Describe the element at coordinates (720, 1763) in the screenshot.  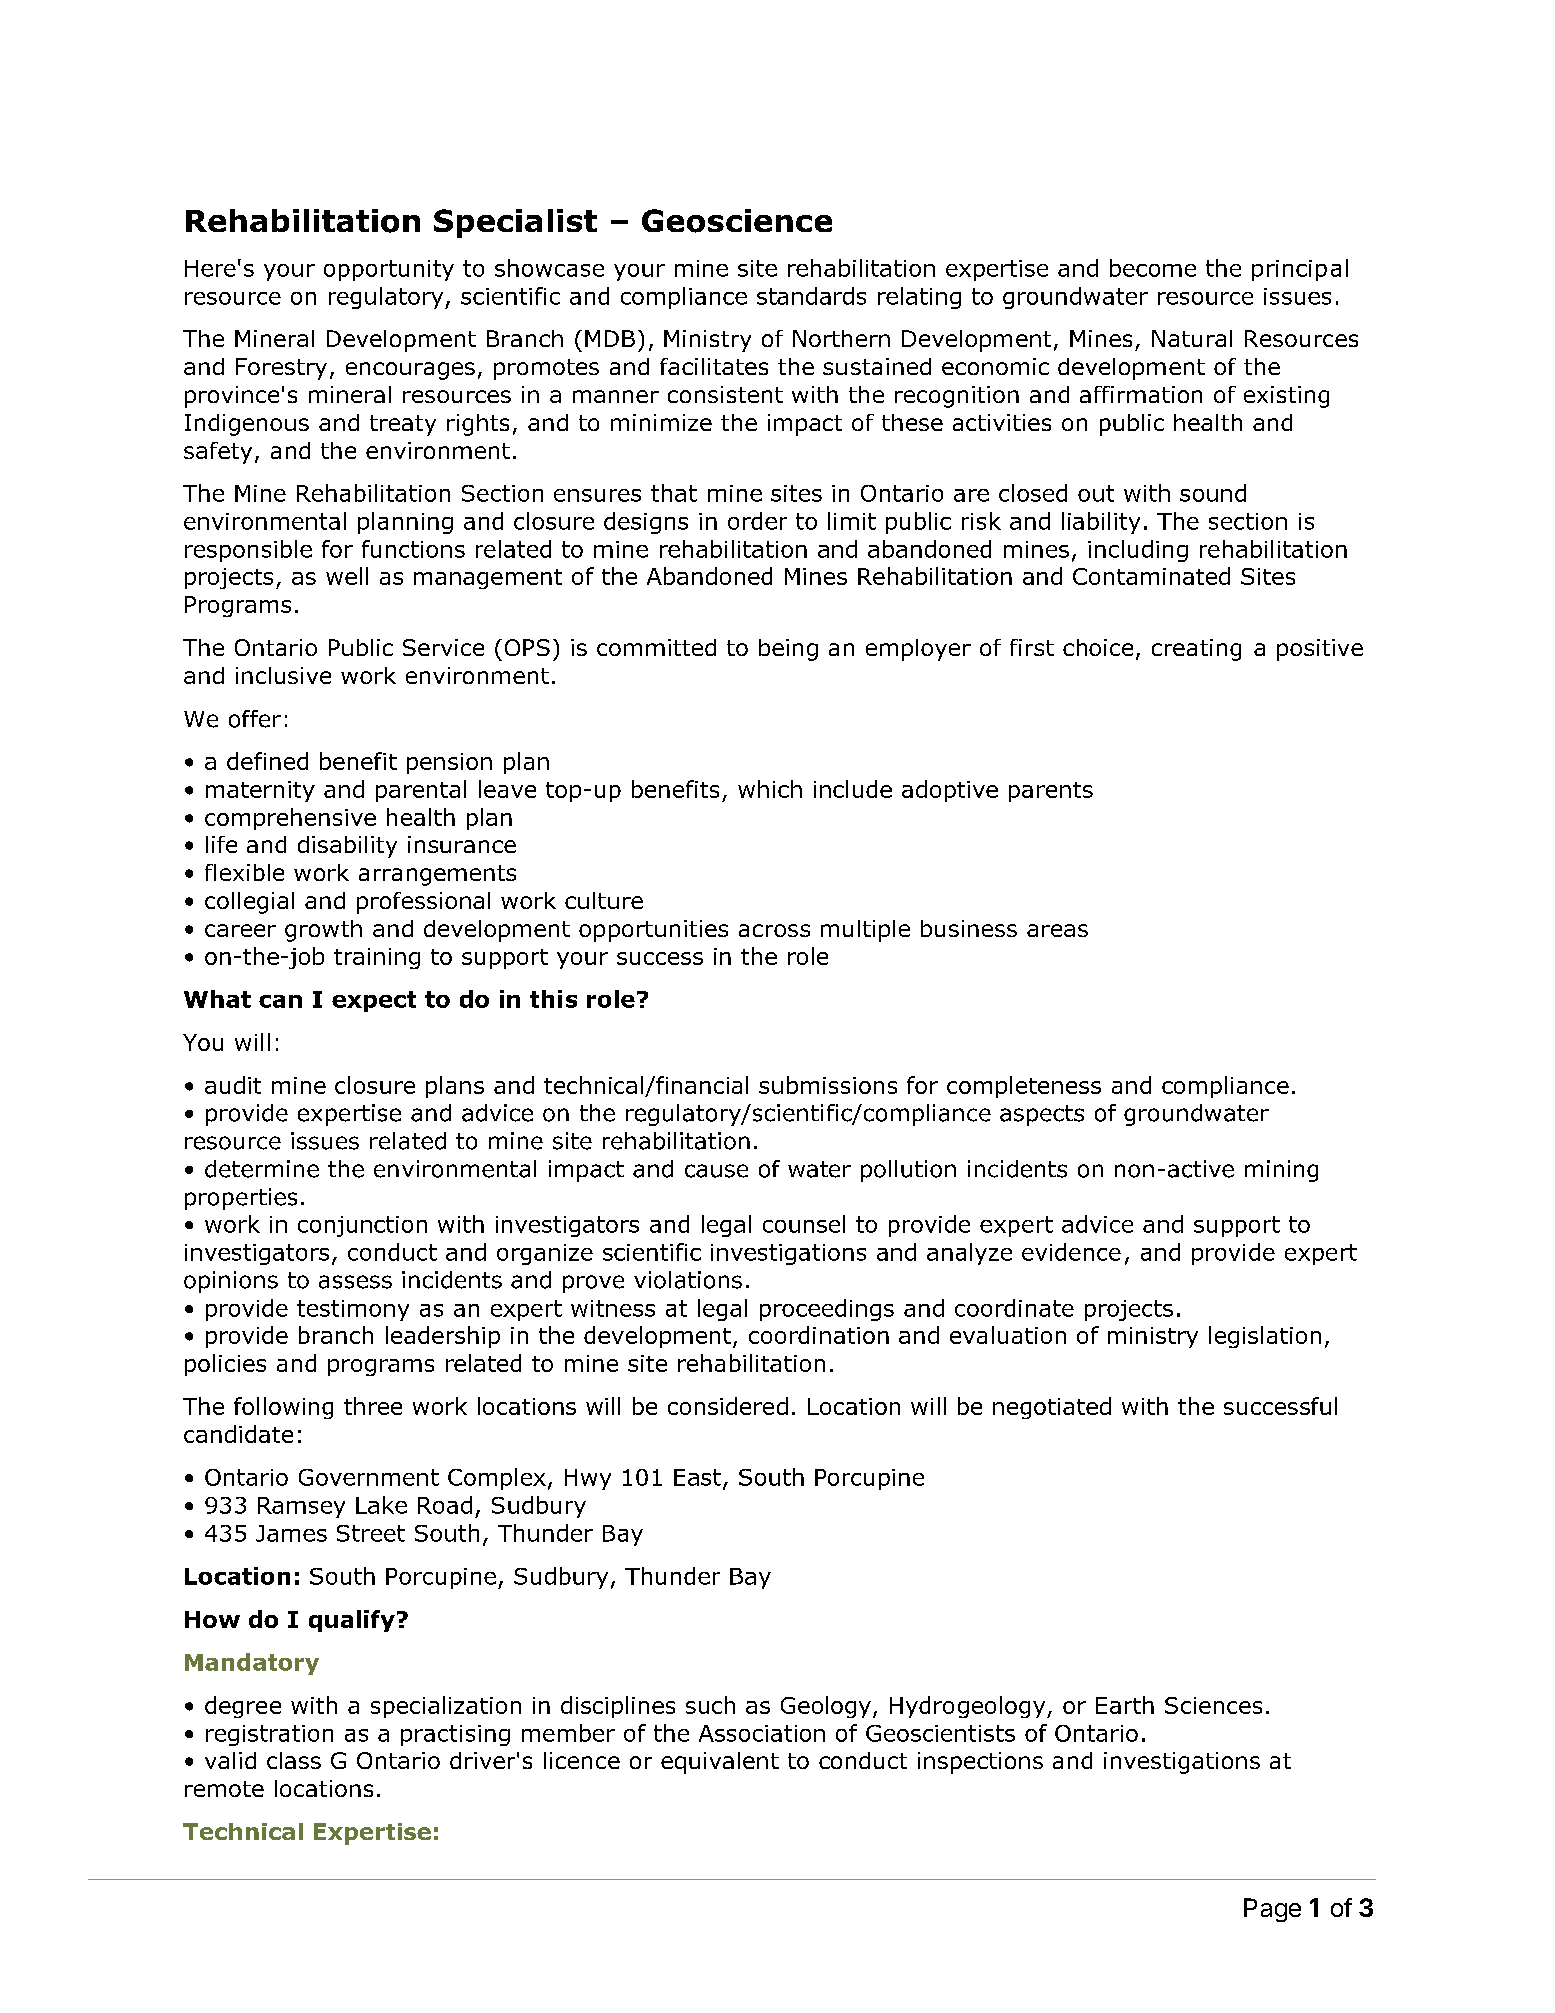
I see `equivalent` at that location.
